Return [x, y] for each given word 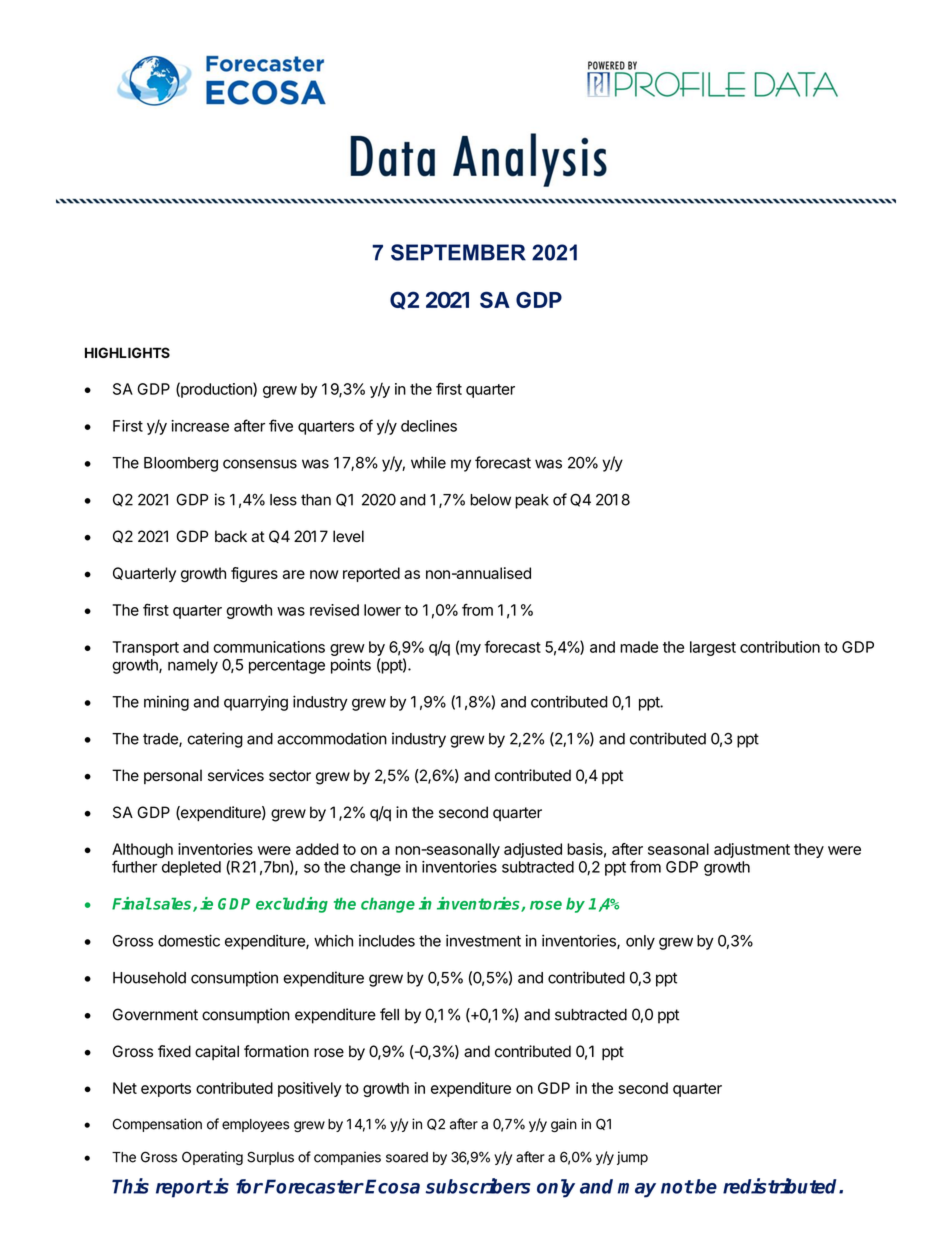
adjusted [533, 850]
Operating [212, 1158]
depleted [191, 868]
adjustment [752, 850]
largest [713, 648]
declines [429, 426]
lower [382, 610]
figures [254, 575]
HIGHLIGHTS [127, 352]
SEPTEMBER [458, 252]
